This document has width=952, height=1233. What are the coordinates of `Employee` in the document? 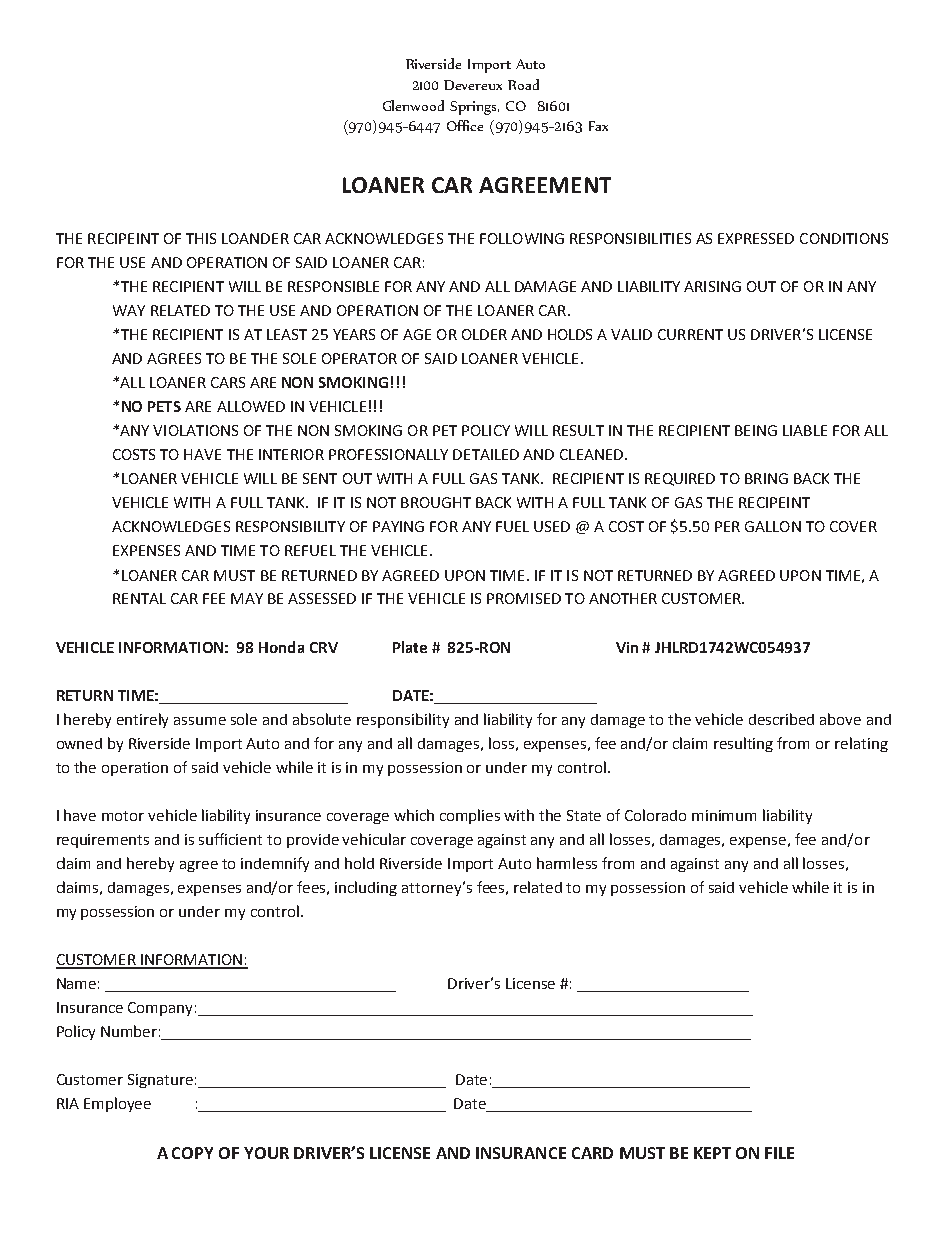 It's located at (117, 1104).
